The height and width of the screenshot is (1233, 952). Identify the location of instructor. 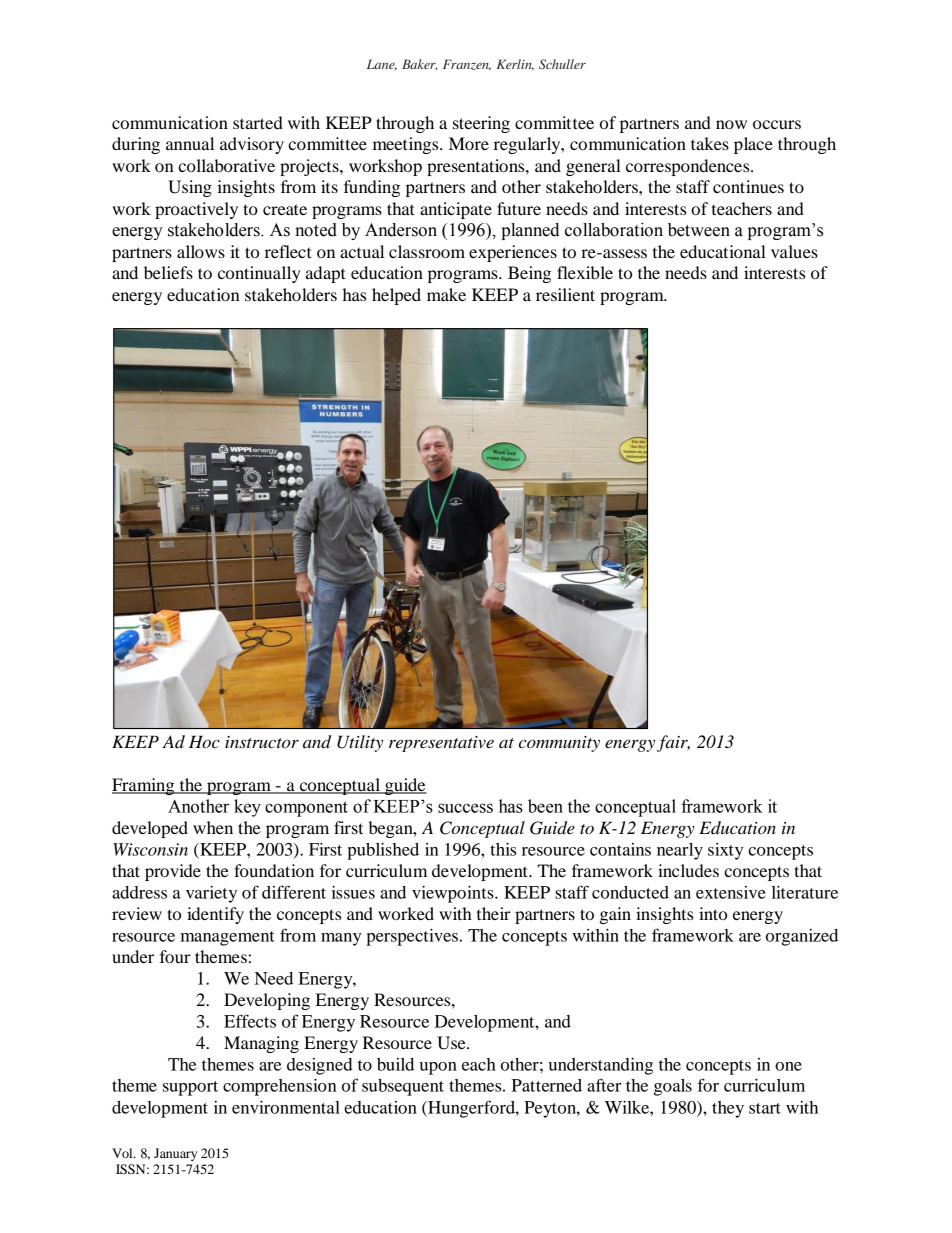
(262, 742).
